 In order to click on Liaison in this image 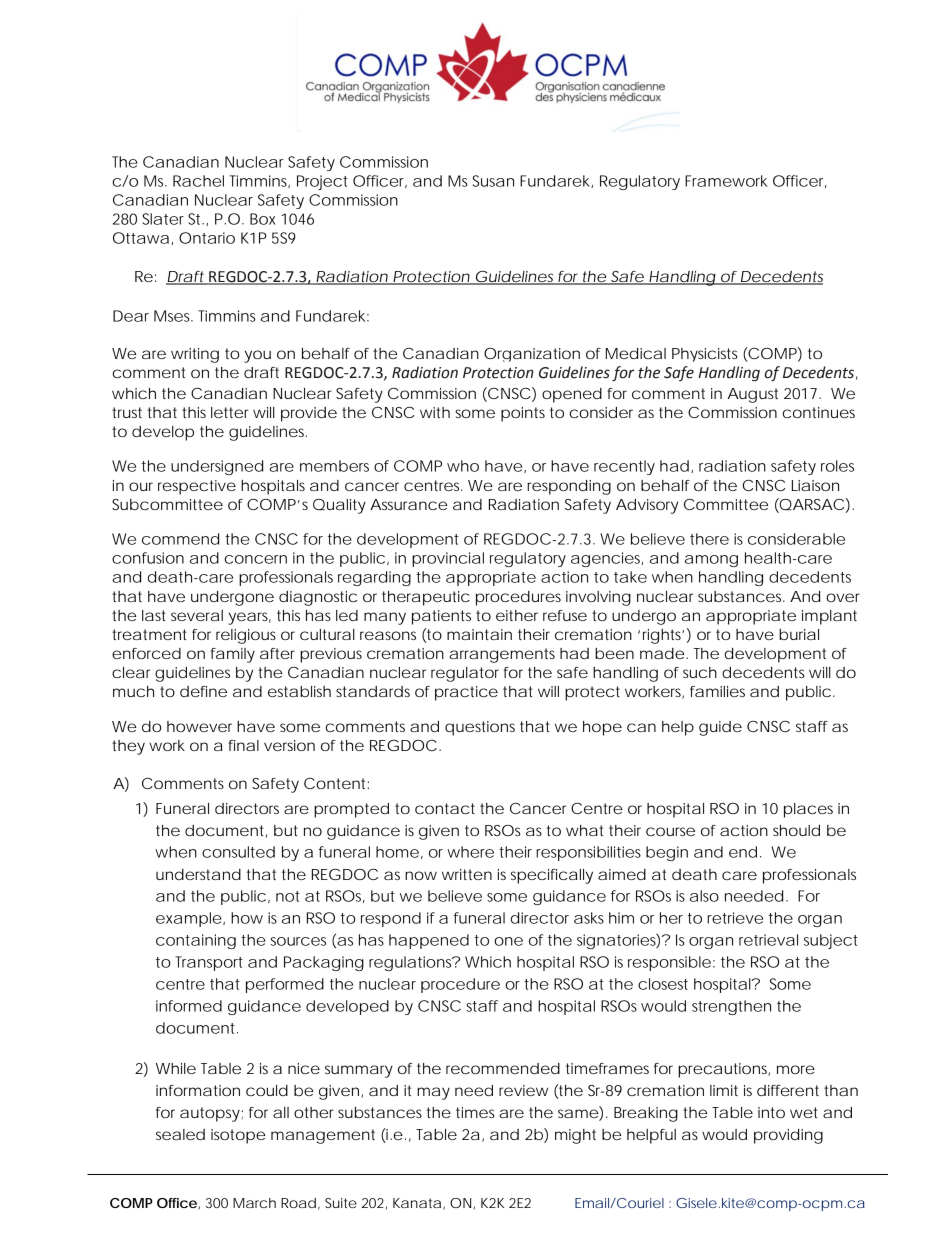, I will do `click(815, 485)`.
